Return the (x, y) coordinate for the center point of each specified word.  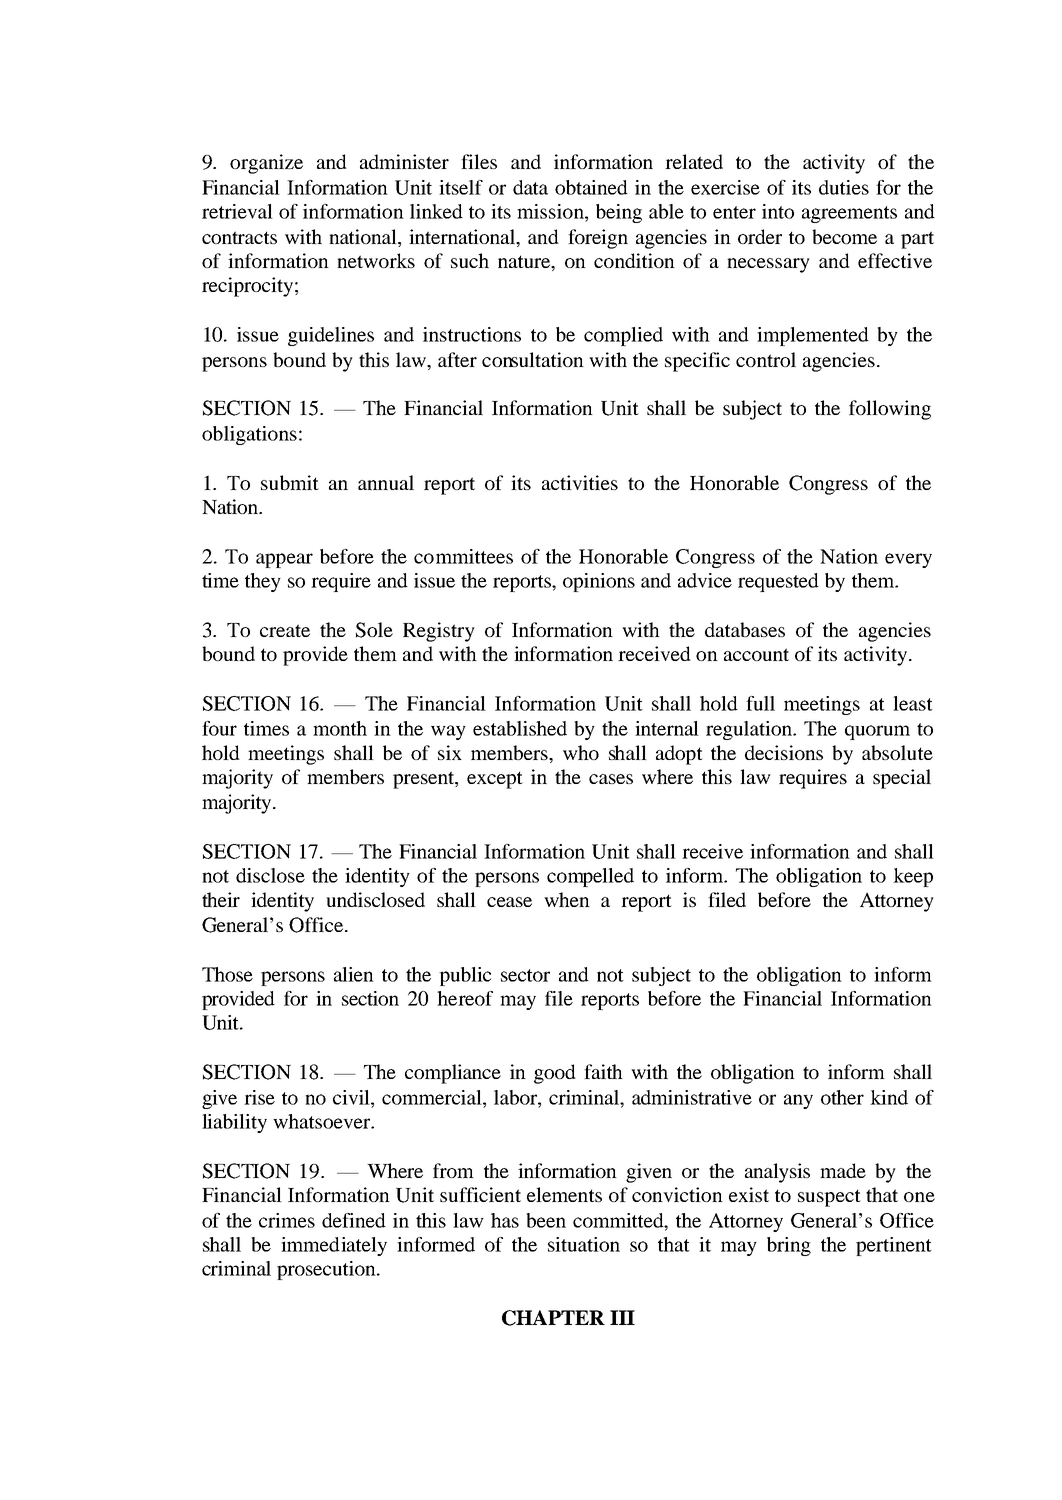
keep (913, 877)
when (567, 899)
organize (266, 164)
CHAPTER (553, 1318)
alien (354, 974)
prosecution (327, 1270)
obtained (591, 187)
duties (844, 187)
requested (778, 582)
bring (789, 1246)
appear (284, 560)
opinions (599, 582)
